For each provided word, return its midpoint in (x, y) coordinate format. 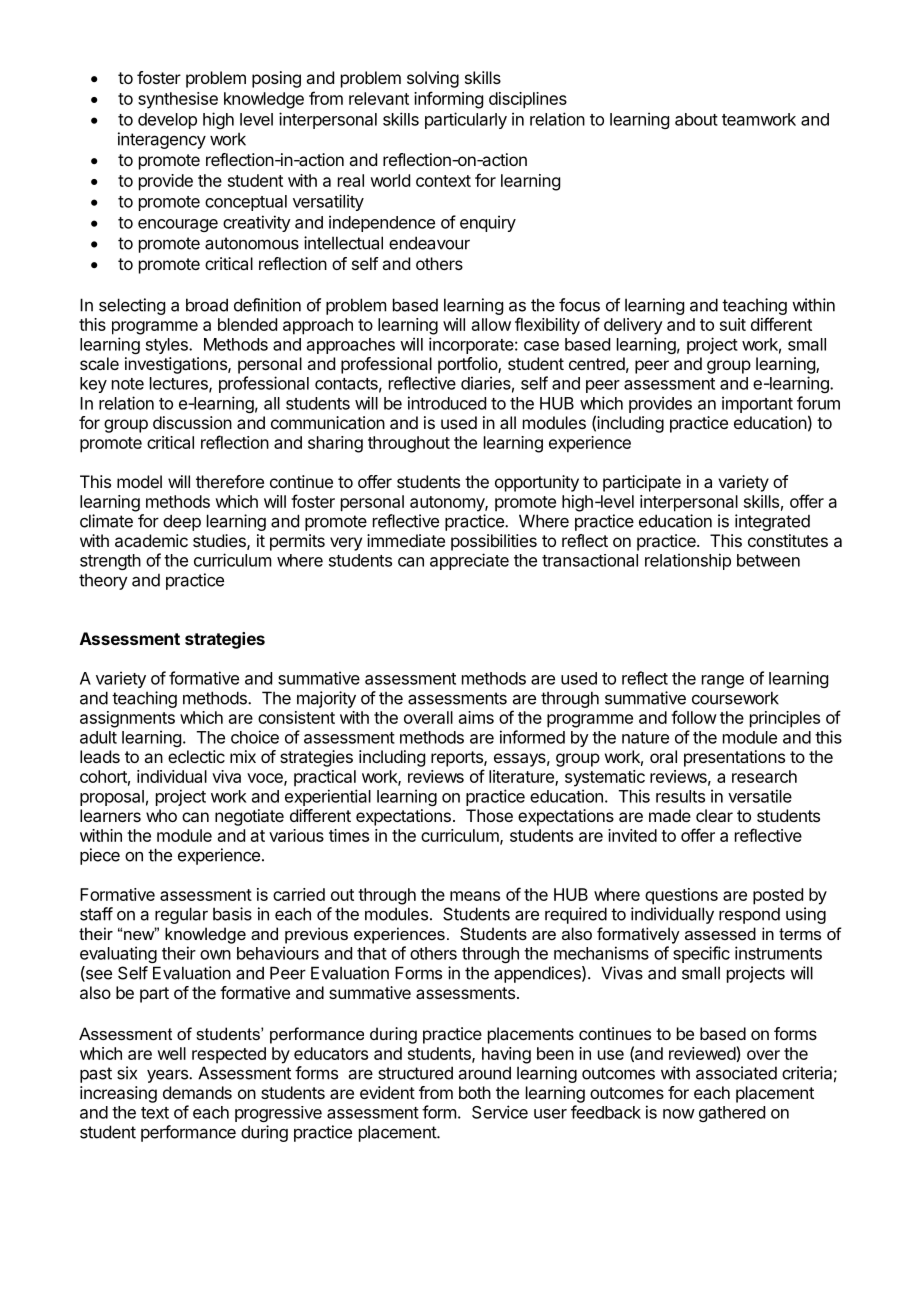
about (696, 119)
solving (433, 79)
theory (103, 581)
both (475, 1092)
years (168, 1076)
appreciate (469, 561)
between (768, 560)
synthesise (178, 100)
